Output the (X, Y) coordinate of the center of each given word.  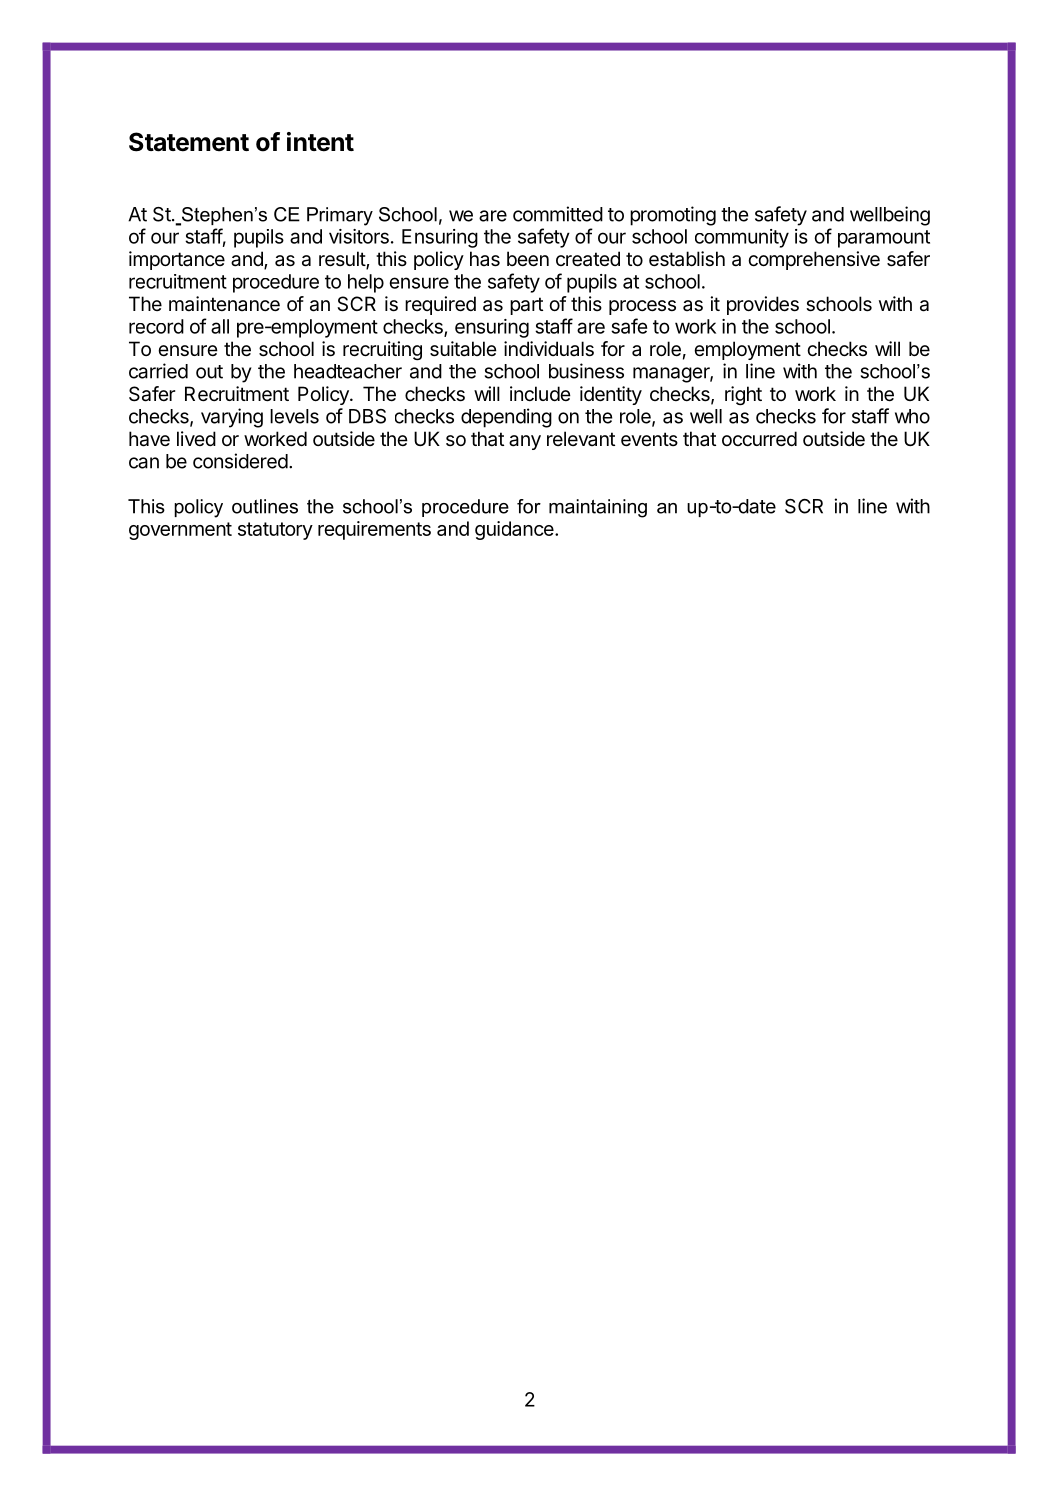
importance (177, 260)
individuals (549, 349)
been (528, 259)
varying (232, 418)
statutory (275, 531)
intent (320, 142)
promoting (673, 216)
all (220, 326)
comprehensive (814, 260)
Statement (189, 142)
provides (763, 305)
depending (506, 418)
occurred (759, 439)
